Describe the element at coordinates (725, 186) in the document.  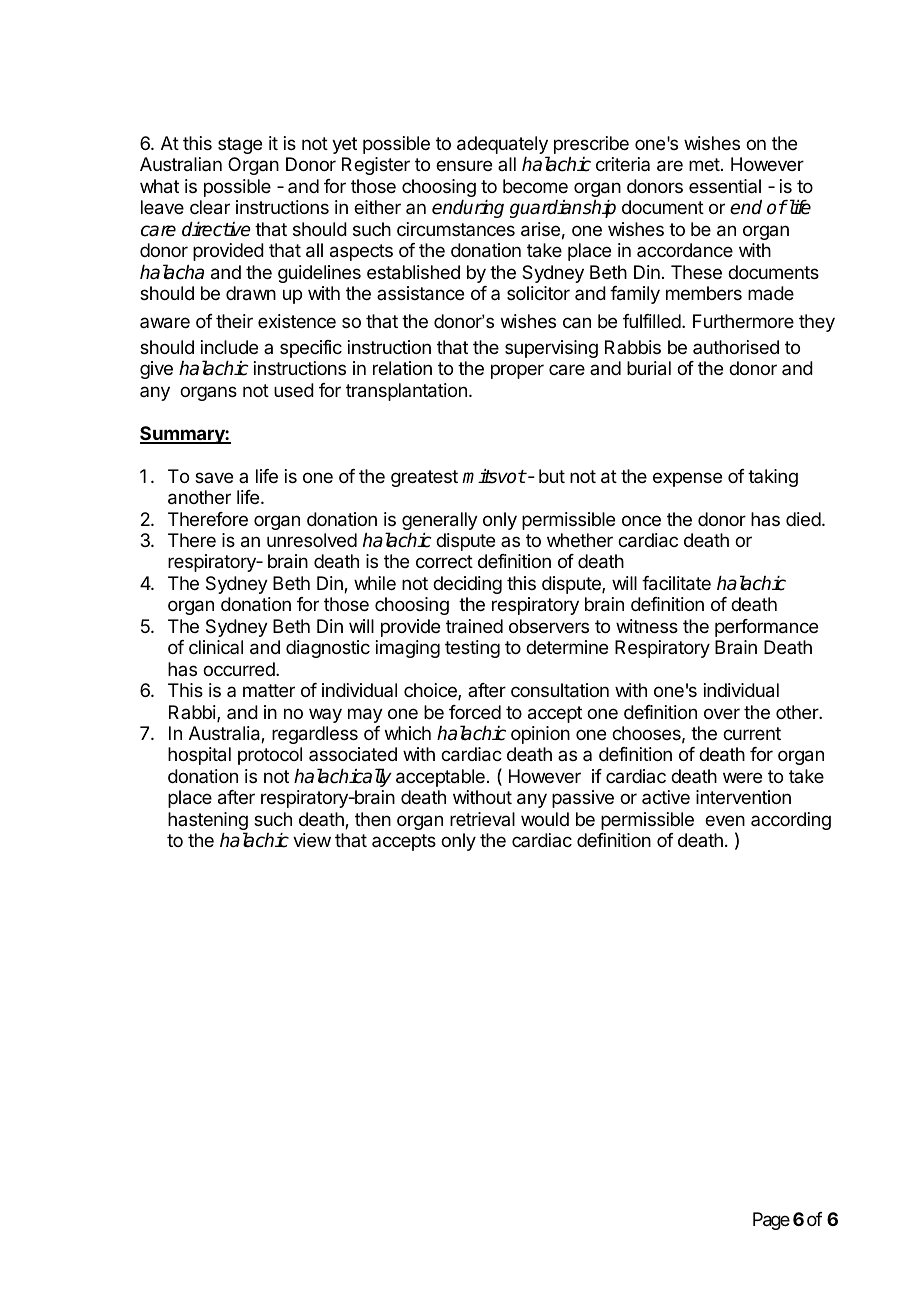
I see `essential` at that location.
